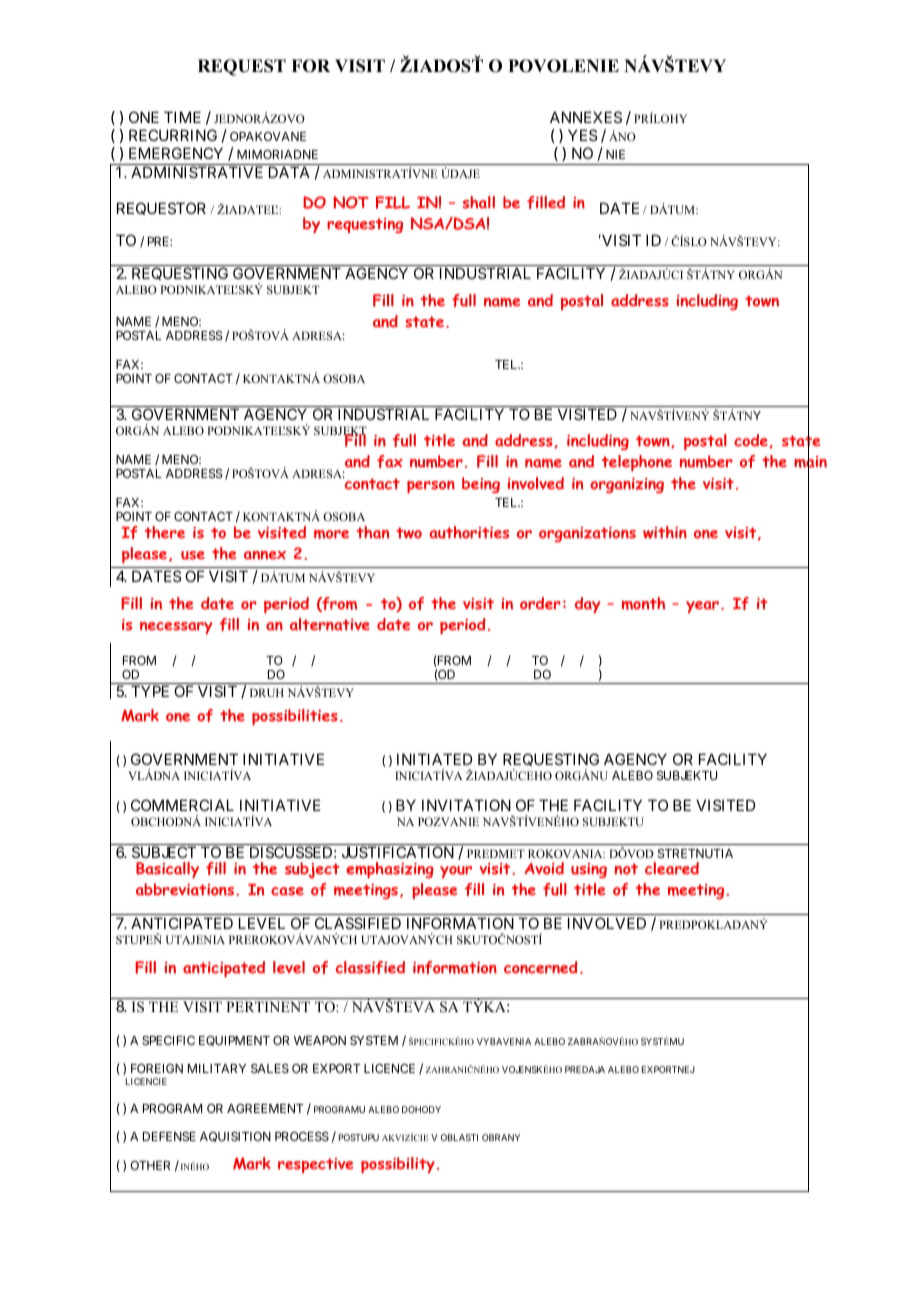 The height and width of the screenshot is (1308, 924). Describe the element at coordinates (265, 1108) in the screenshot. I see `AGREEMENT` at that location.
